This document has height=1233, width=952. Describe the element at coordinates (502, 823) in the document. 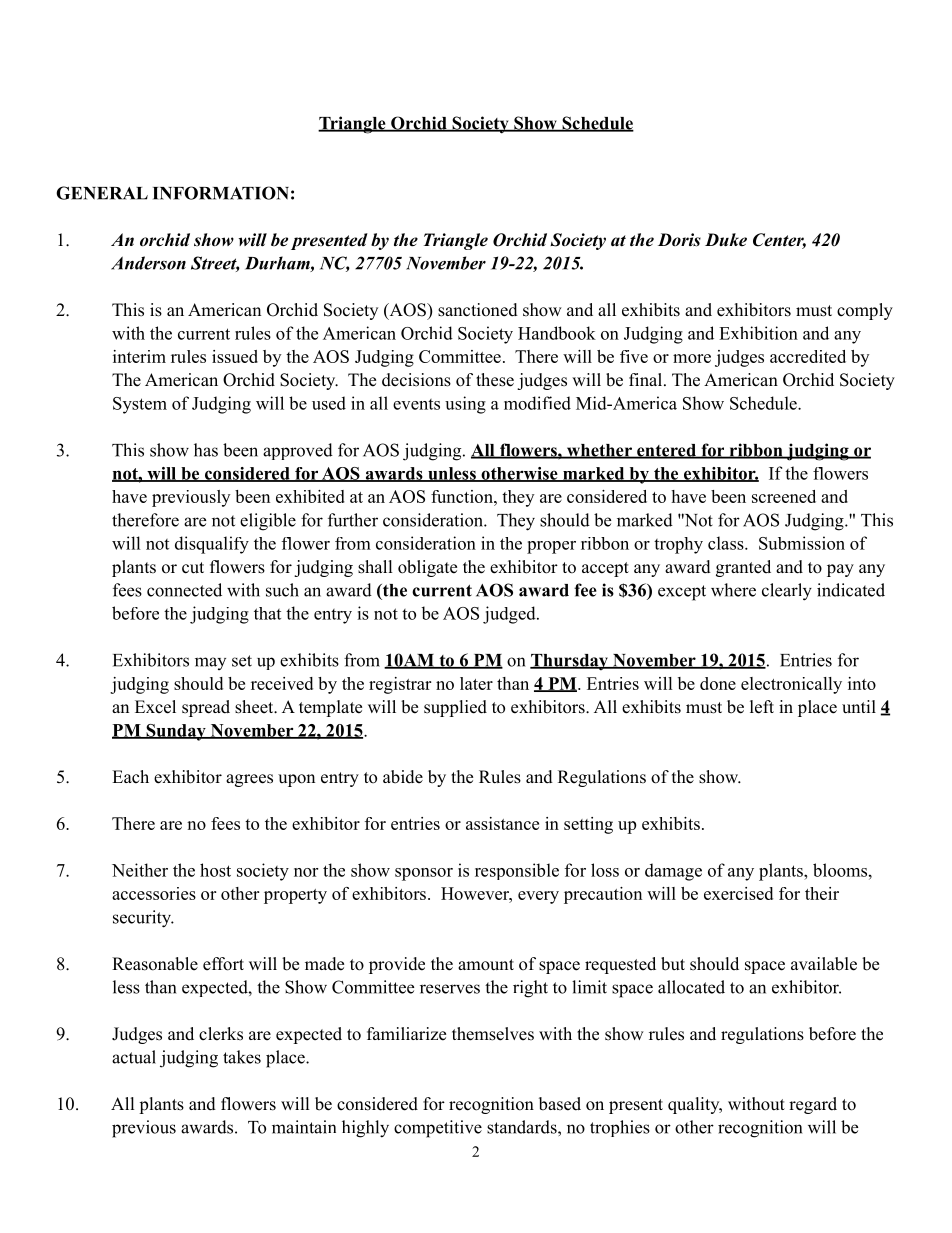

I see `assistance` at that location.
